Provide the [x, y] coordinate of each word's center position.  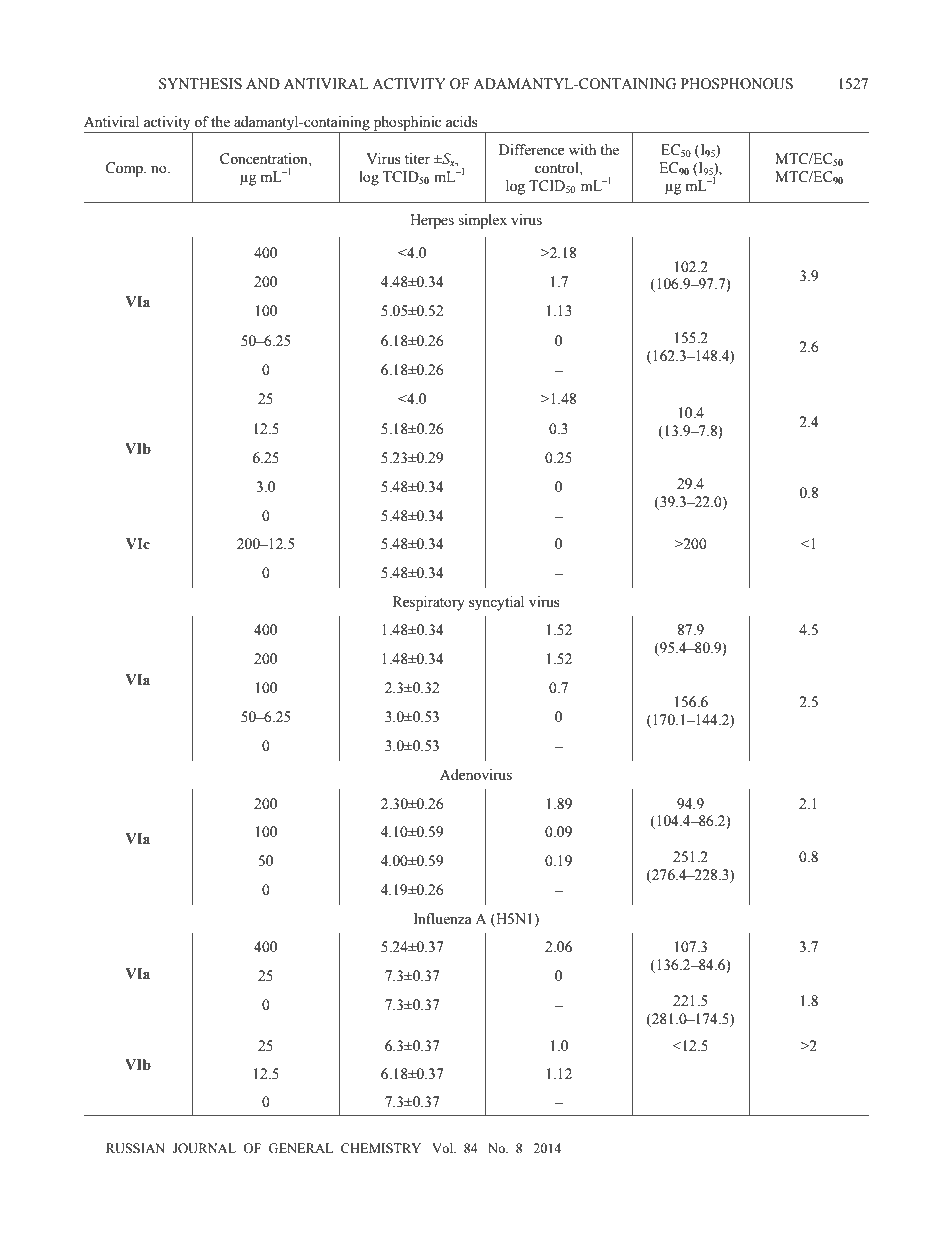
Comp [125, 169]
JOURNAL [204, 1148]
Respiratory [429, 603]
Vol [443, 1148]
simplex [482, 221]
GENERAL [300, 1148]
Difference [531, 150]
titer [417, 159]
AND [263, 83]
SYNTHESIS [200, 84]
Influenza [442, 919]
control [558, 168]
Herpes [432, 221]
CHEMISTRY [381, 1148]
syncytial [496, 603]
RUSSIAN [135, 1148]
